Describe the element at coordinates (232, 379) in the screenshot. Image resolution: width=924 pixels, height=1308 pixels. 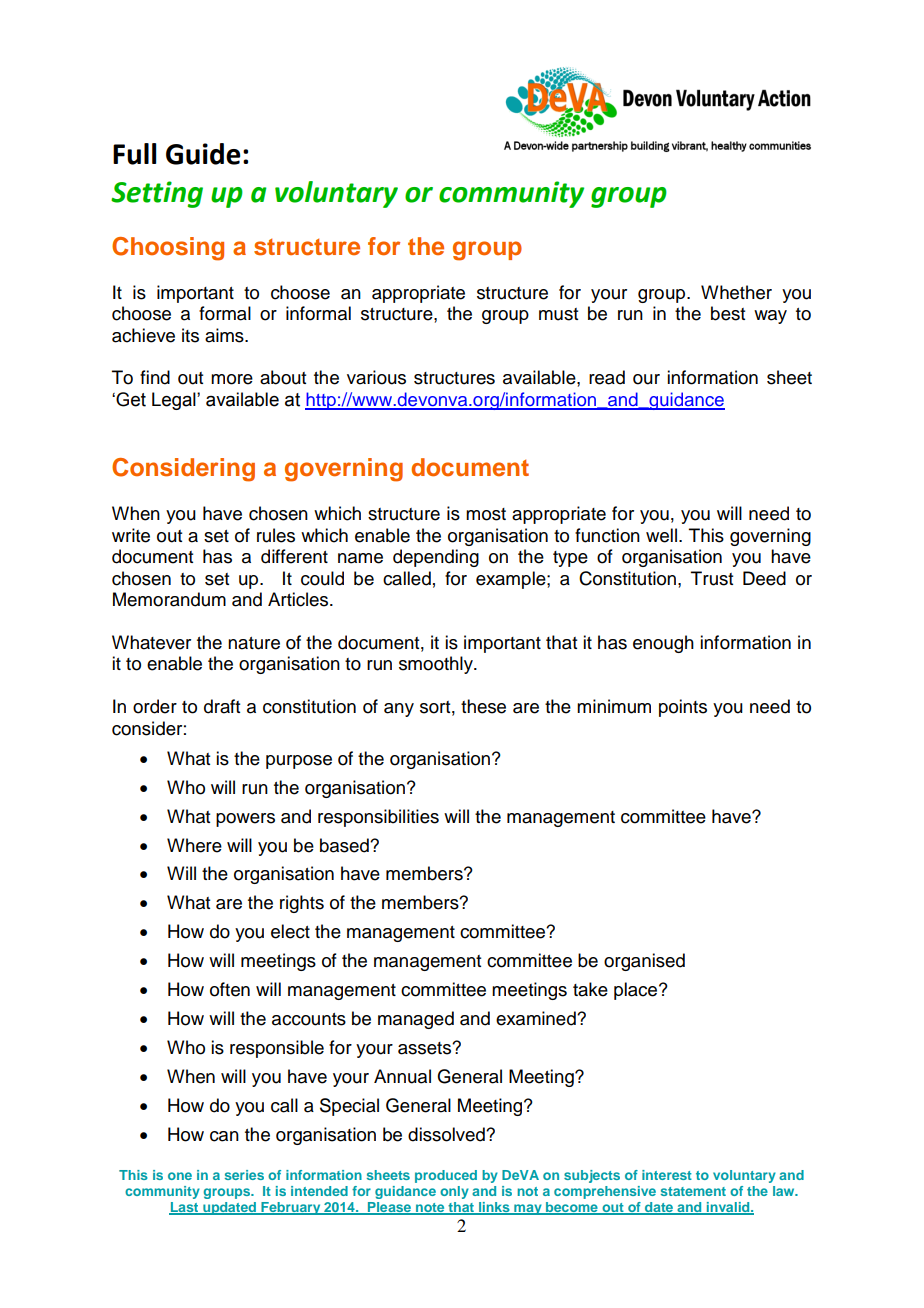
I see `more` at that location.
